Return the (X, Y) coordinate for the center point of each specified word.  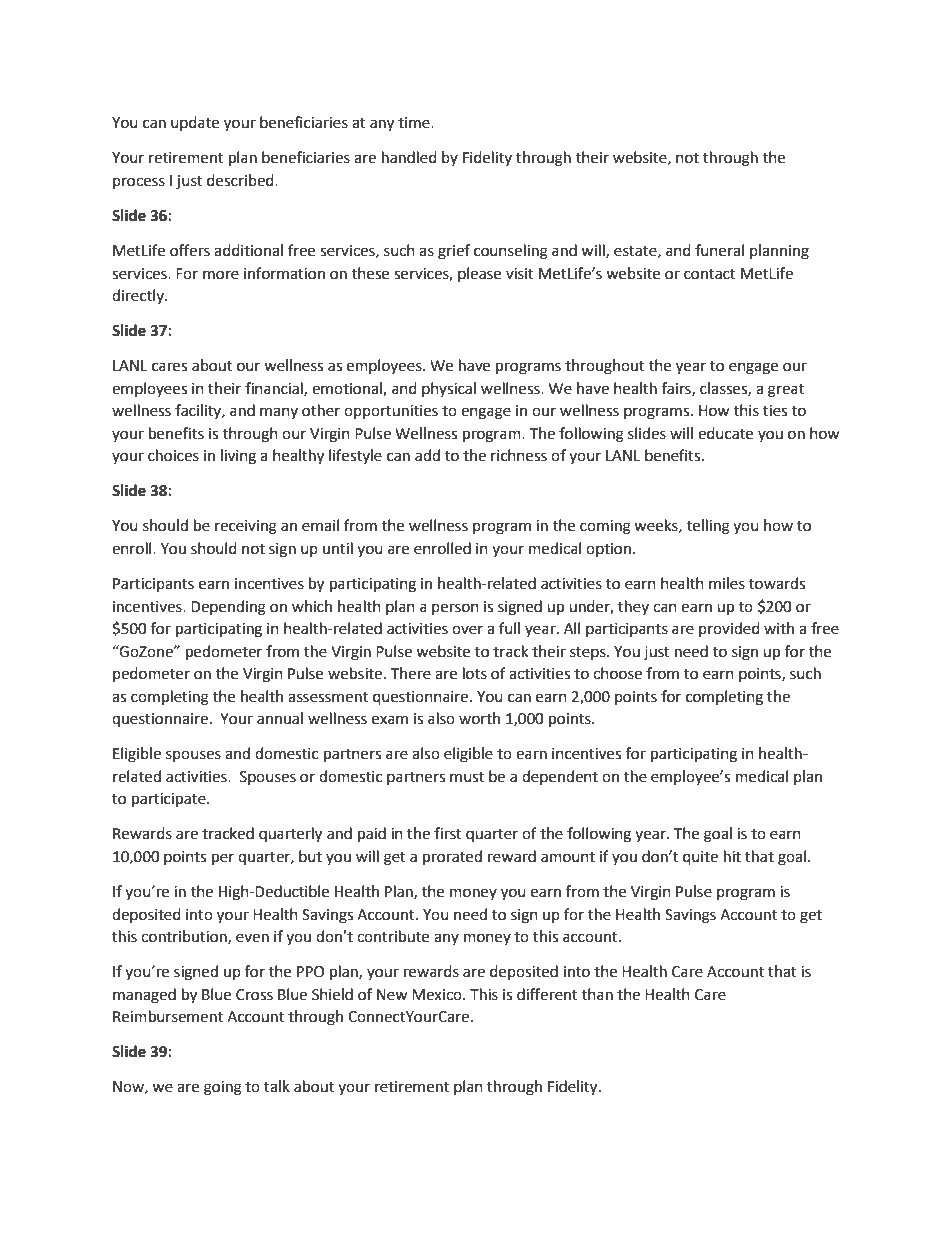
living (238, 457)
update (195, 123)
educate (725, 433)
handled (409, 157)
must (467, 777)
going (223, 1088)
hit (732, 856)
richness (519, 455)
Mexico (438, 995)
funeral (719, 250)
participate (170, 800)
